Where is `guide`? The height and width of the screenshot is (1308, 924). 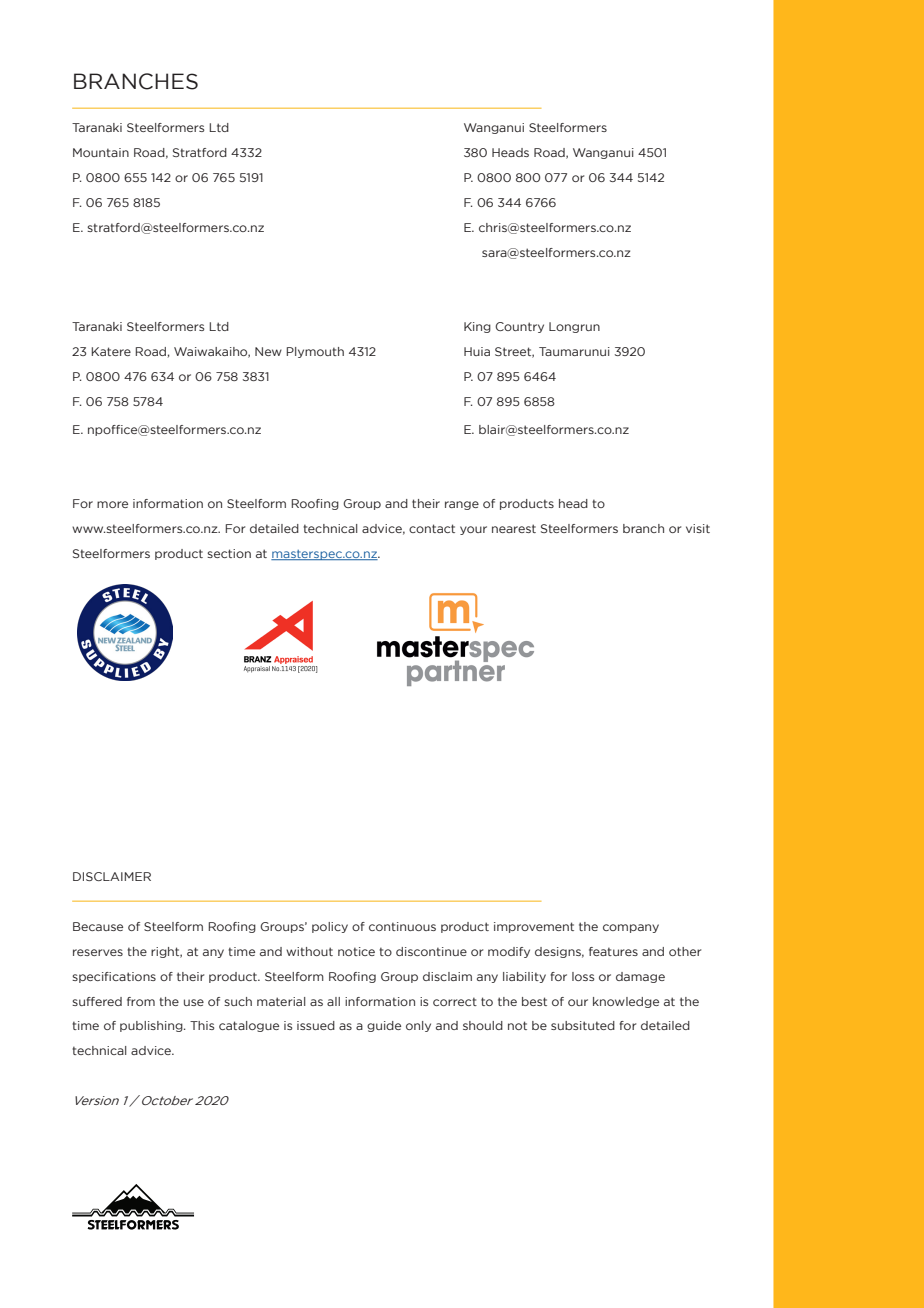
guide is located at coordinates (384, 1026).
